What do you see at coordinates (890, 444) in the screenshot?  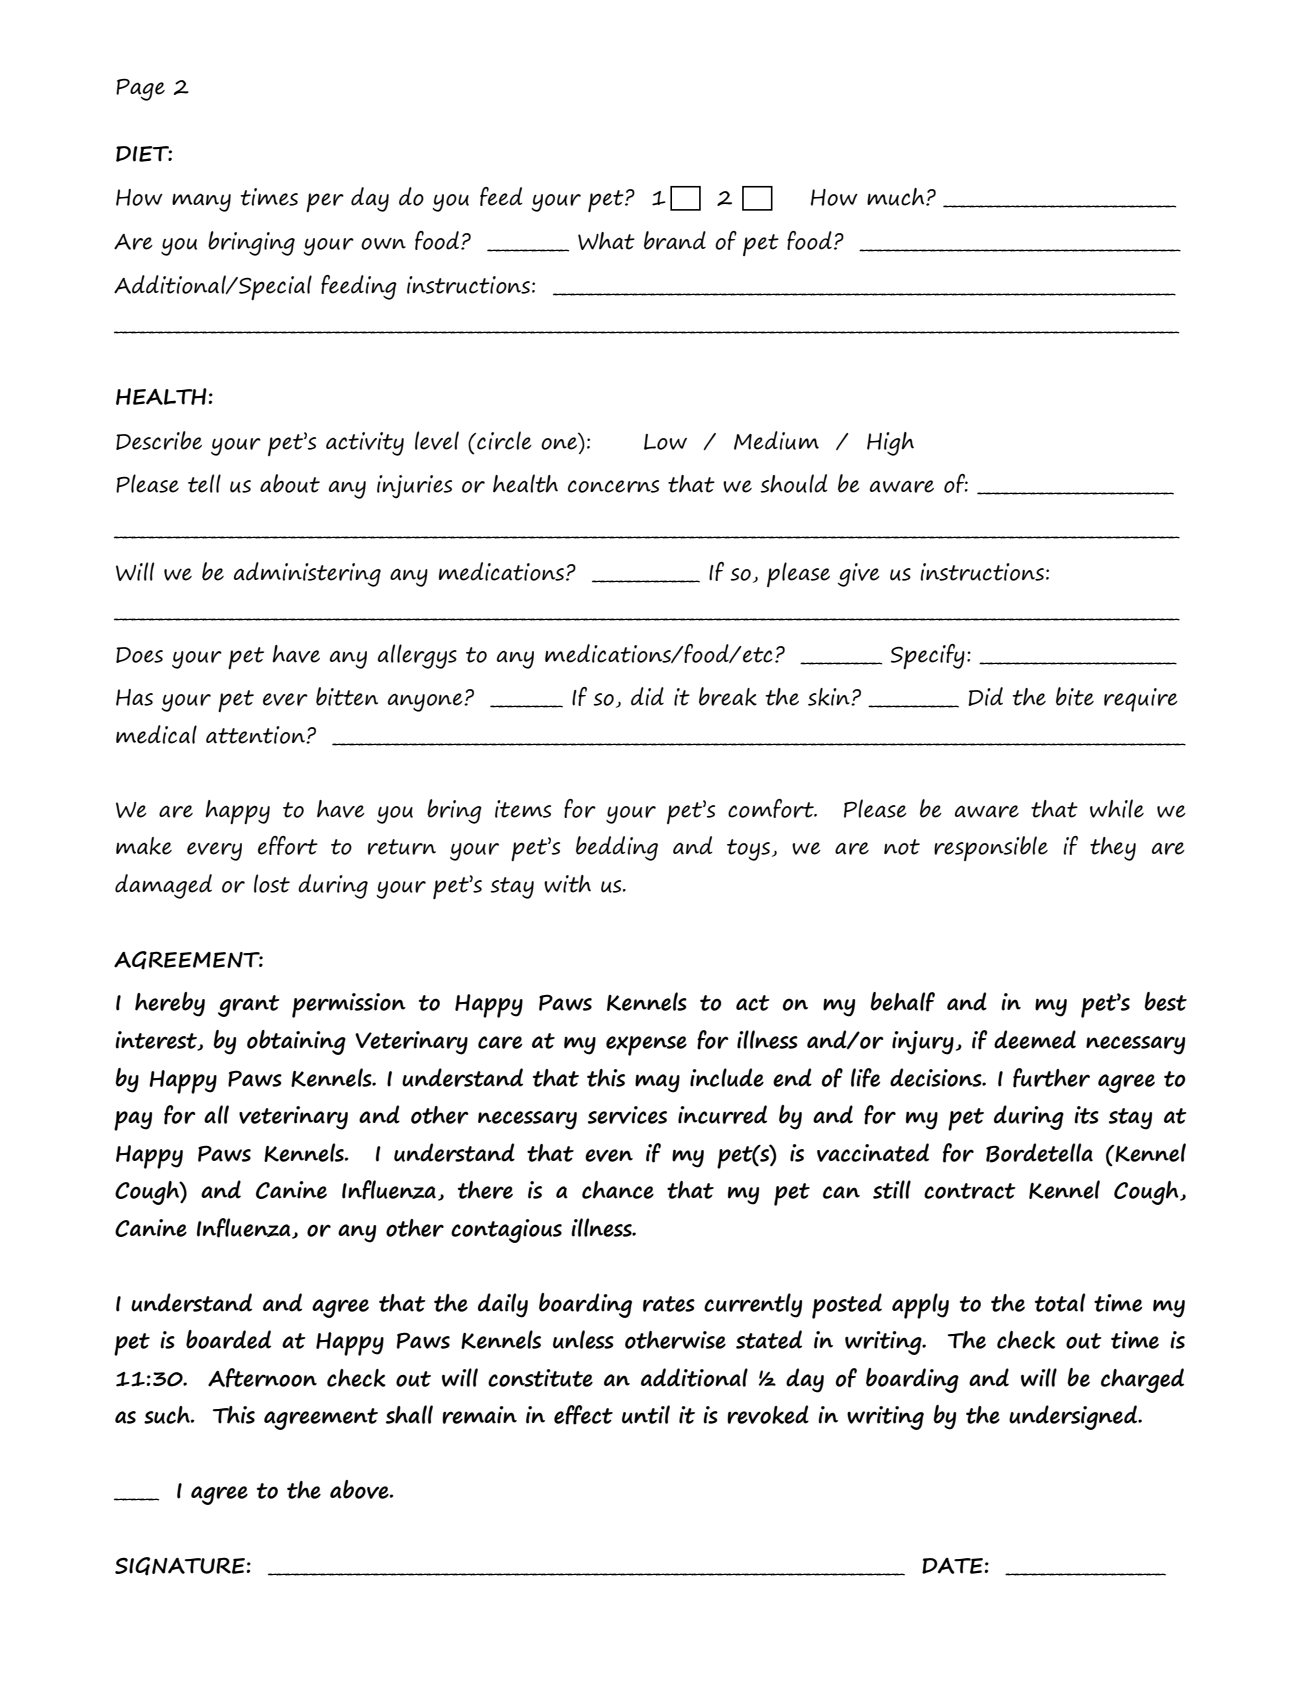 I see `High` at bounding box center [890, 444].
